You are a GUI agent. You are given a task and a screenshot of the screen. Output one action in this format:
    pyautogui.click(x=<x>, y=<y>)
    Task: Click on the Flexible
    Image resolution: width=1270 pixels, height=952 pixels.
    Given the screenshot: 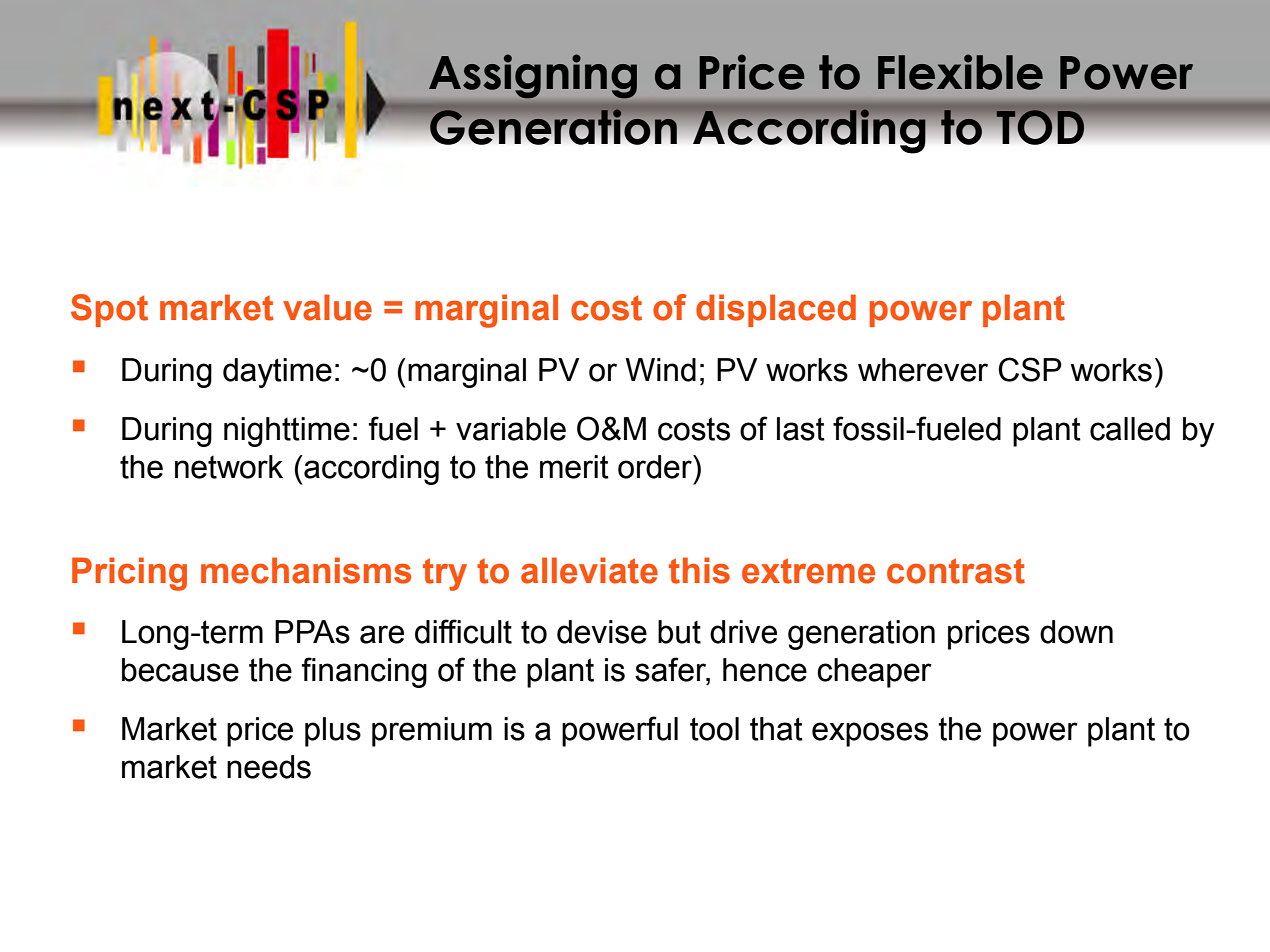 What is the action you would take?
    pyautogui.click(x=960, y=72)
